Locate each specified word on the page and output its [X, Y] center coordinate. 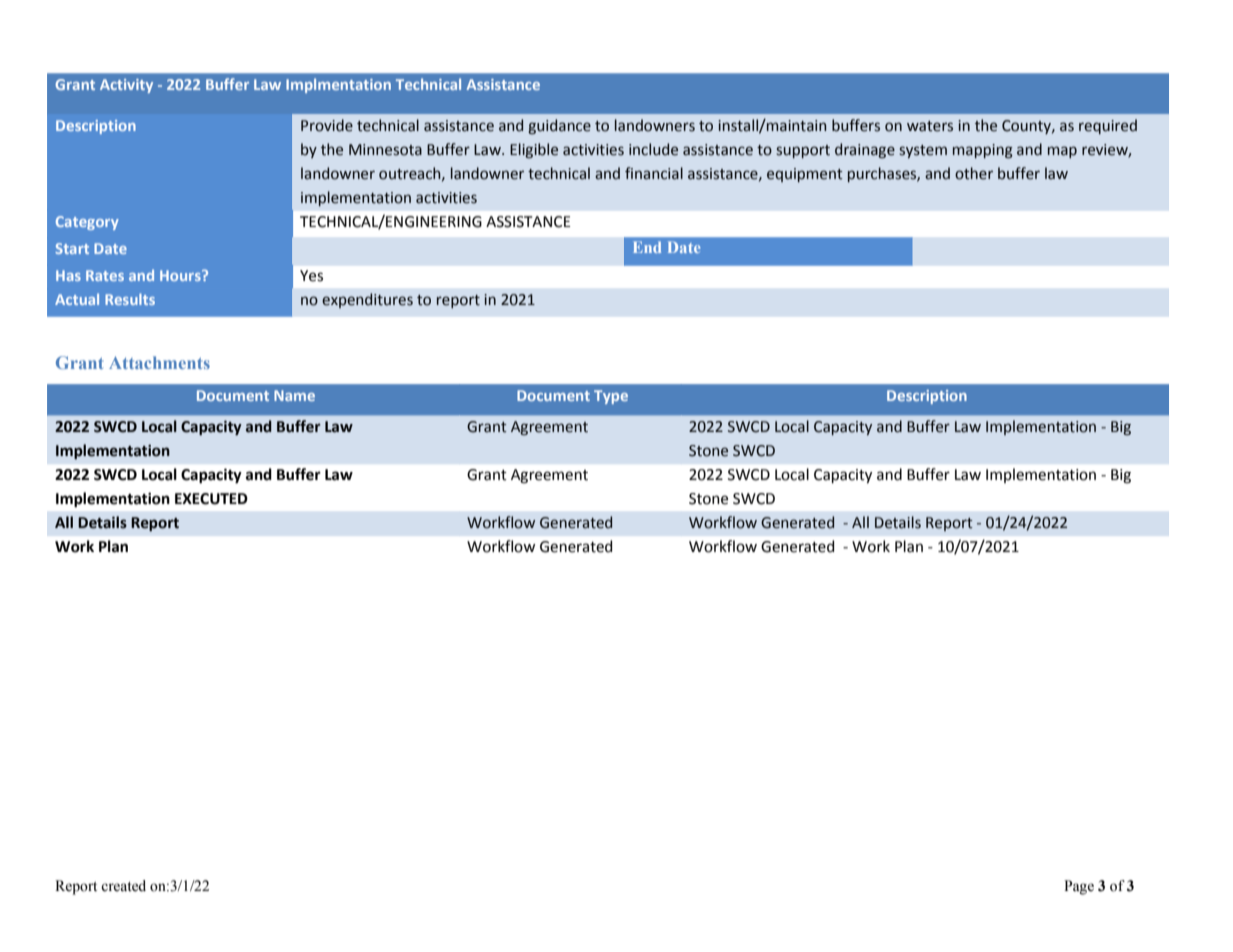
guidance [559, 126]
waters [930, 126]
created [123, 886]
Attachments [159, 362]
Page [1079, 887]
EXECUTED [211, 499]
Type [611, 397]
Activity [126, 86]
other [974, 173]
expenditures [367, 300]
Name [294, 395]
